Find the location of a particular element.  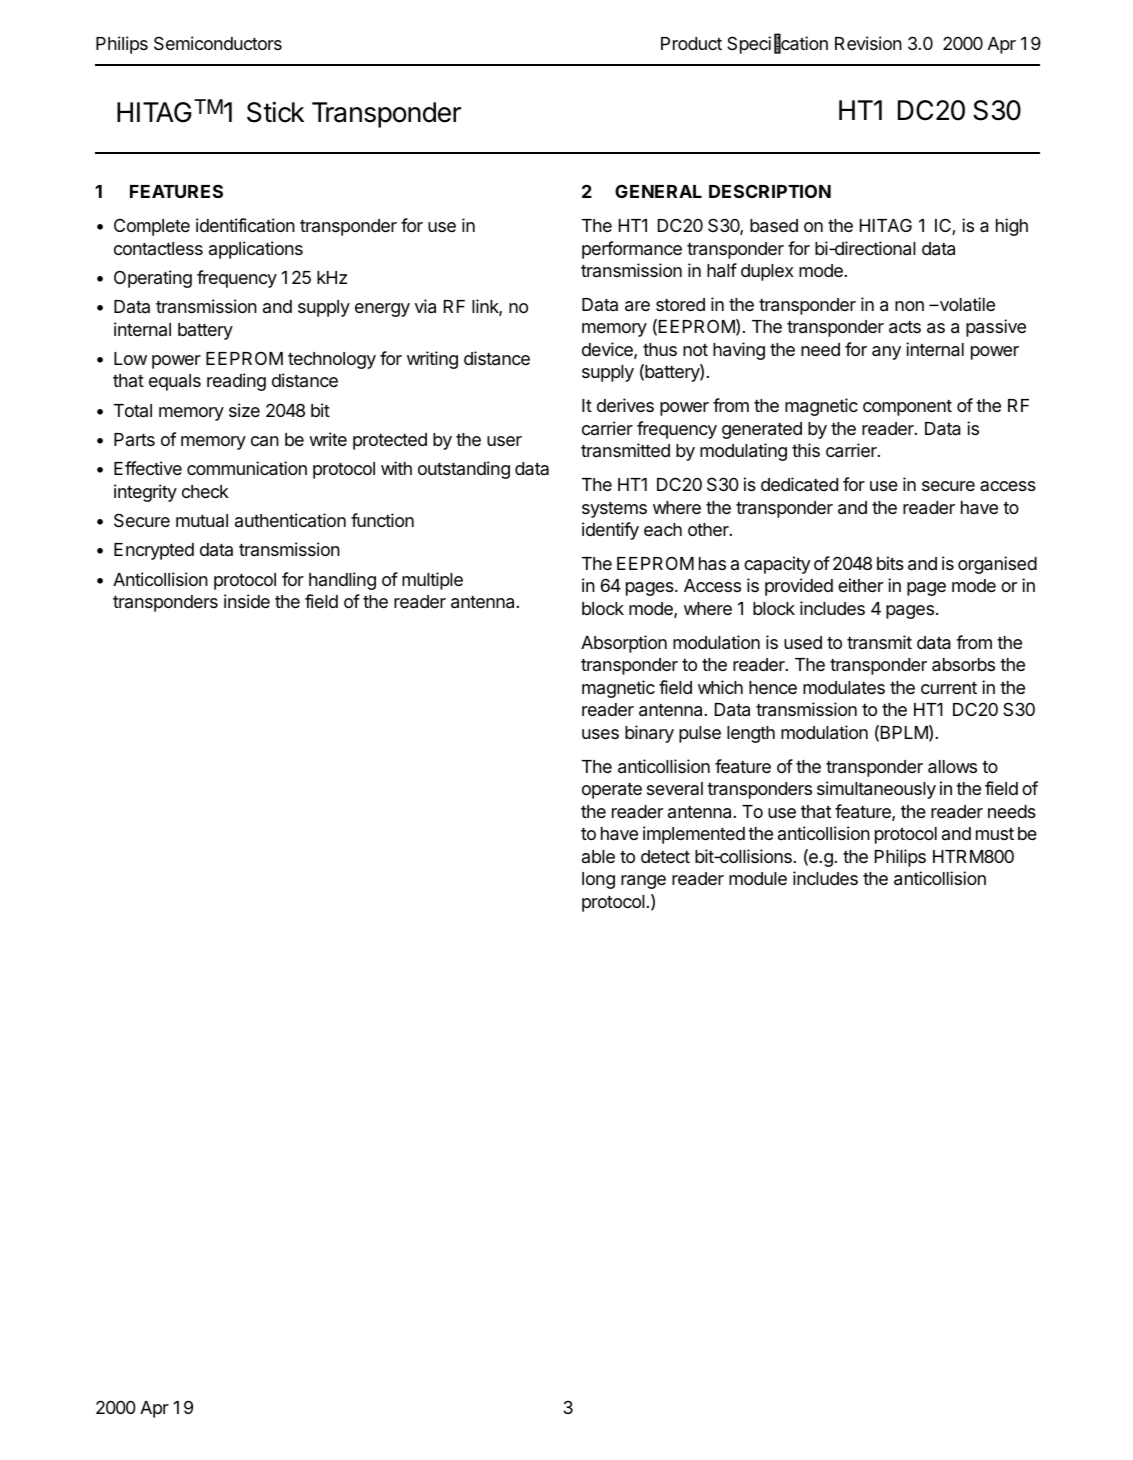

communication is located at coordinates (247, 468).
